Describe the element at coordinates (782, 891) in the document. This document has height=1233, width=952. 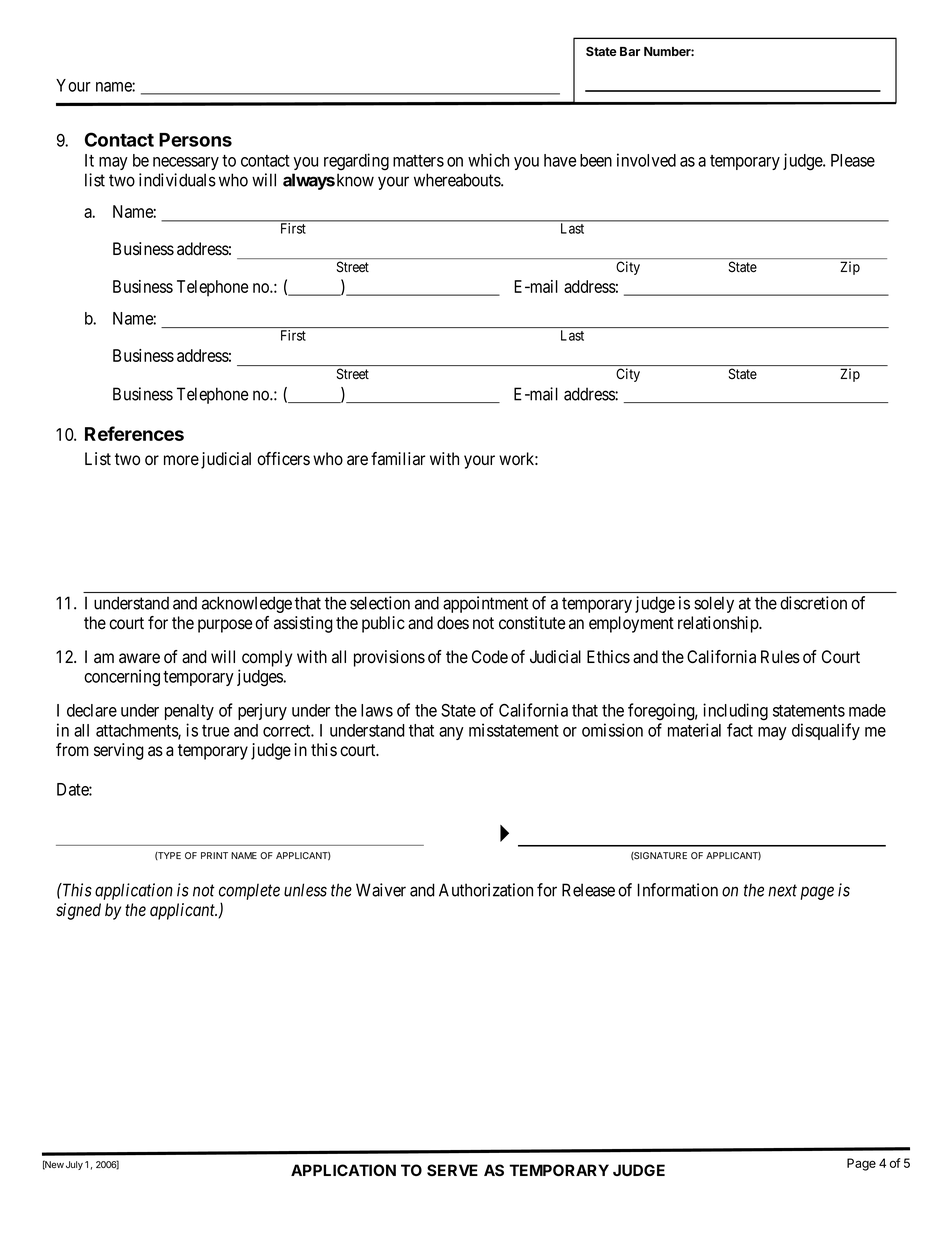
I see `next` at that location.
